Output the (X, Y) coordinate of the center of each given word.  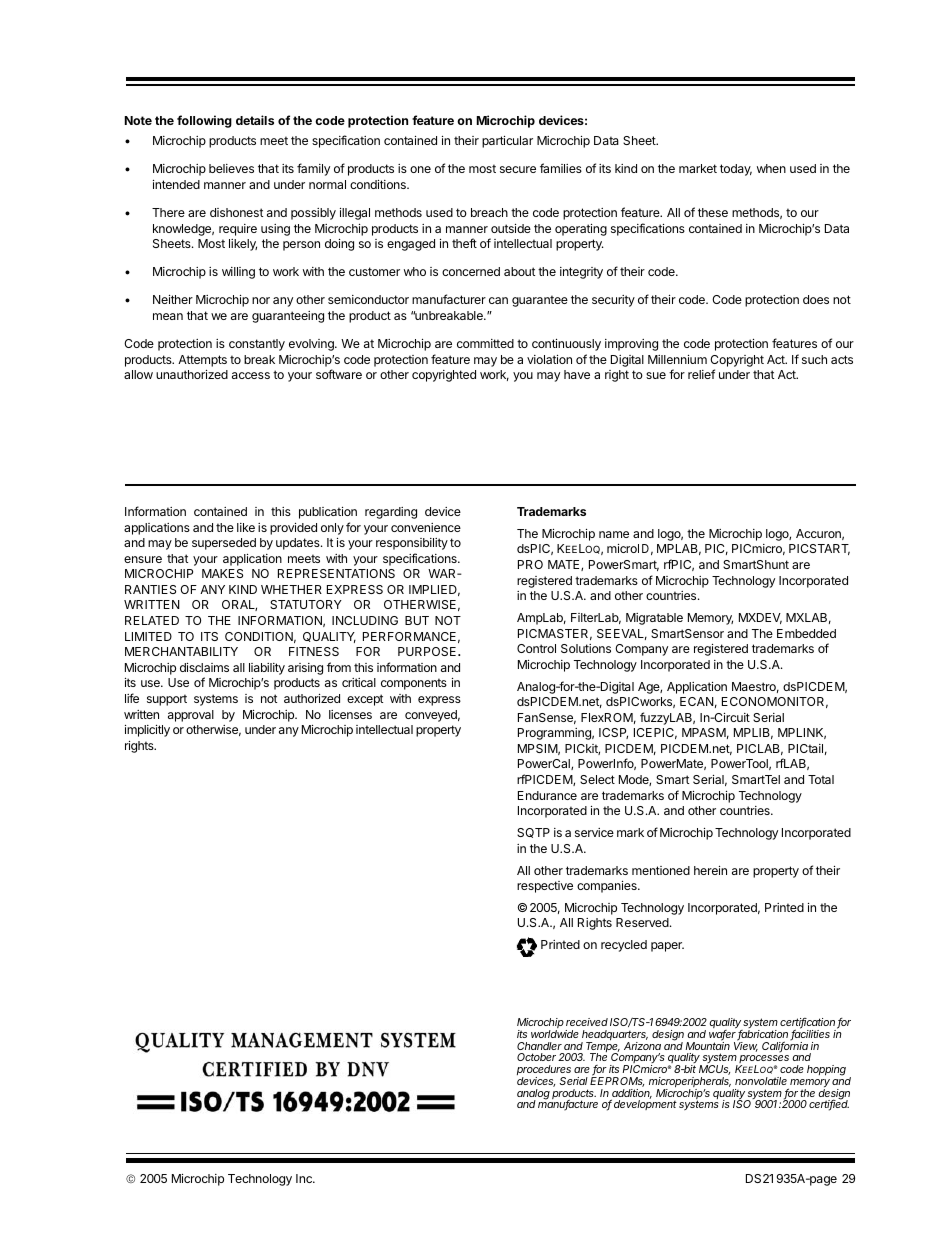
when (771, 168)
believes (231, 168)
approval (191, 716)
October (536, 1057)
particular (507, 142)
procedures (544, 1071)
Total (821, 779)
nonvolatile (761, 1081)
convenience (426, 527)
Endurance (547, 795)
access (251, 375)
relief (701, 374)
